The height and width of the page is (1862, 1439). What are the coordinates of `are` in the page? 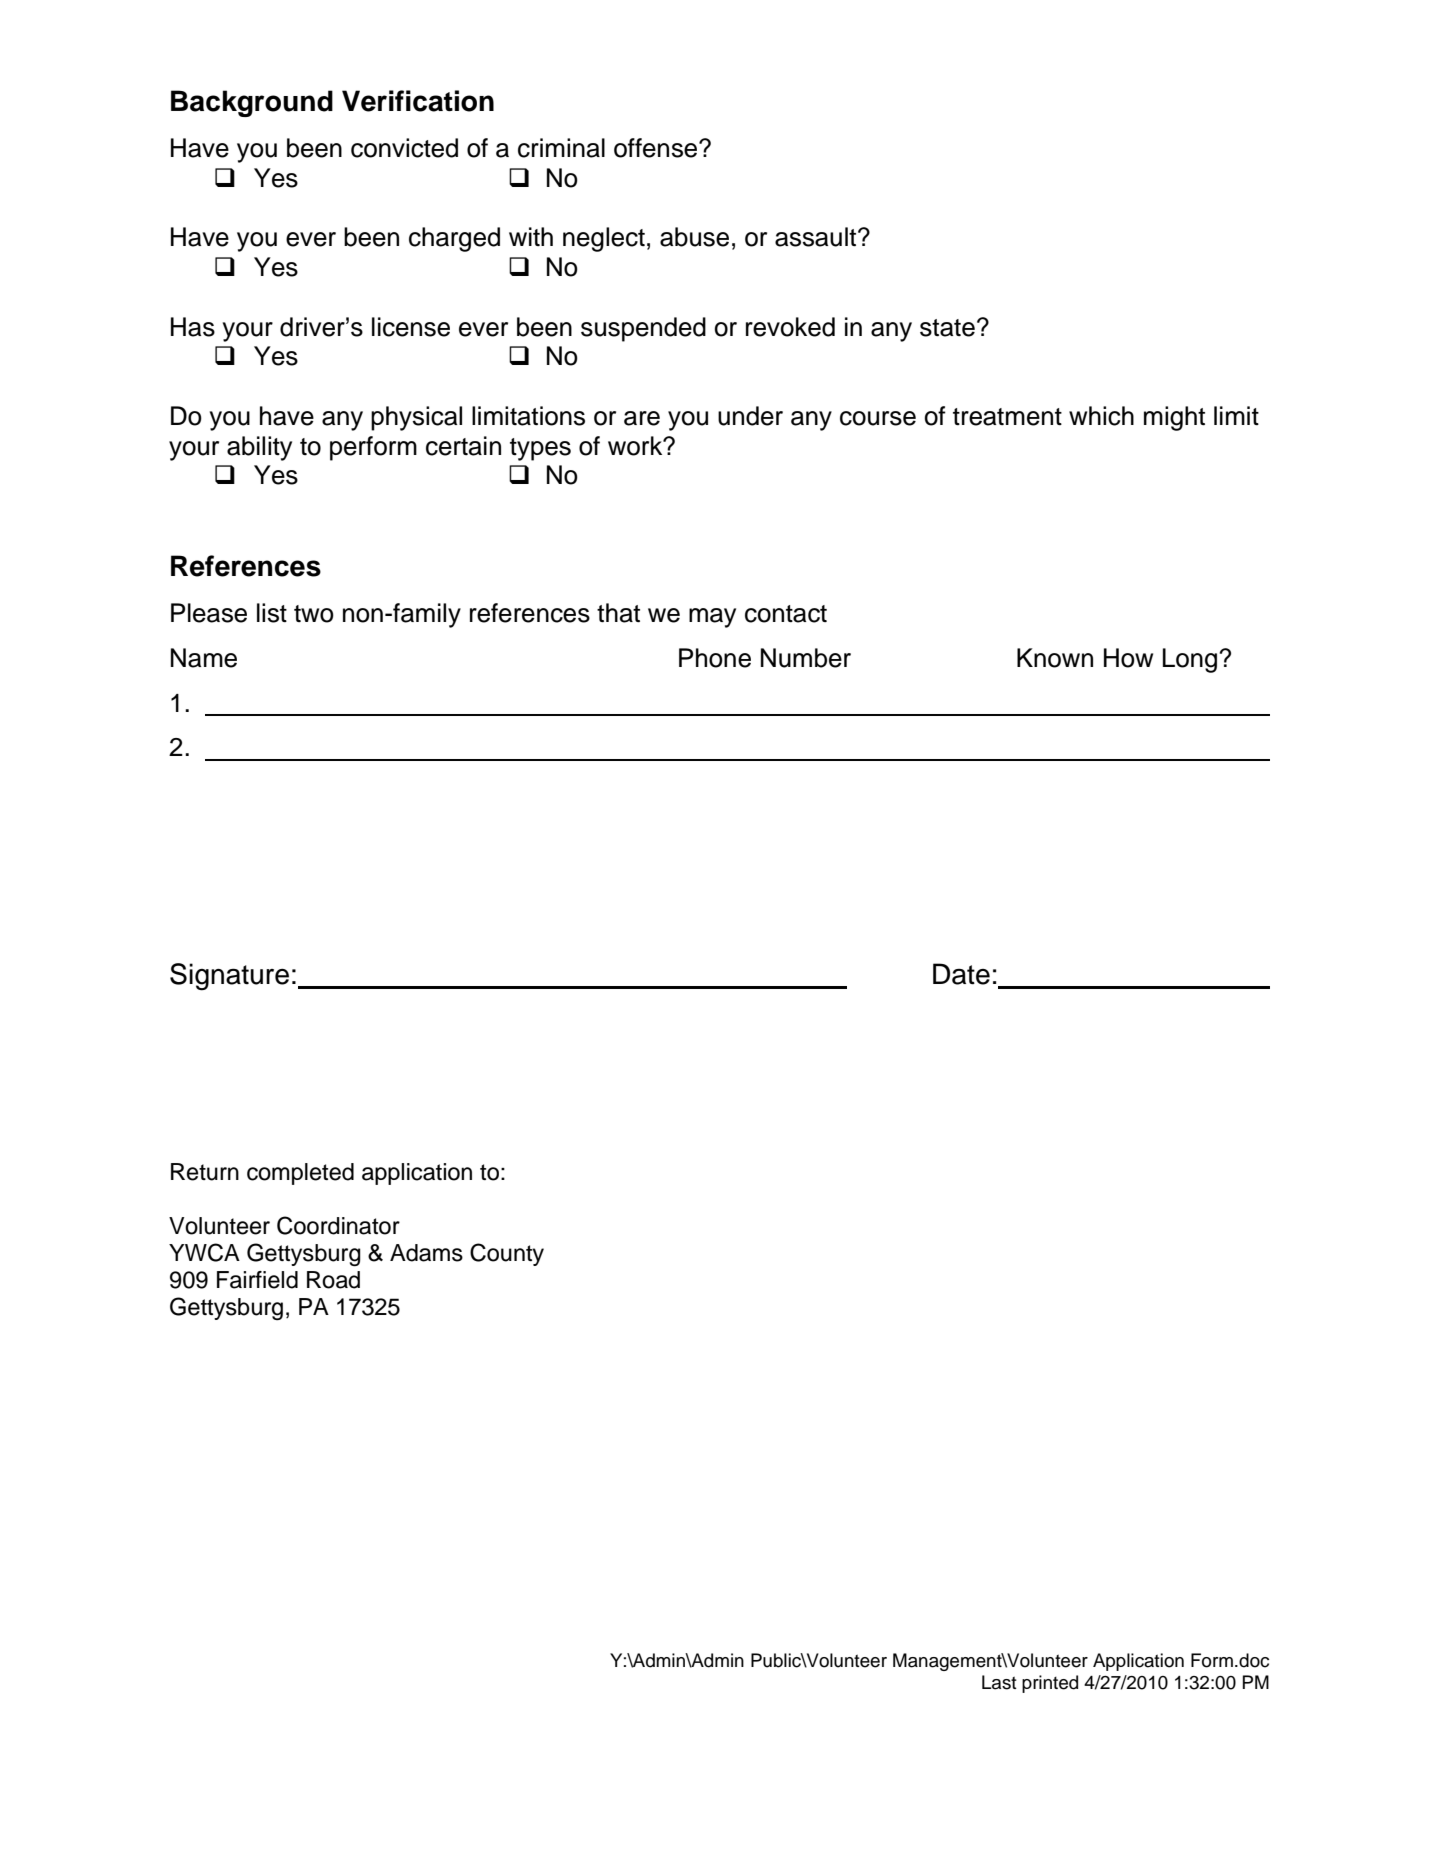 It's located at (642, 418).
